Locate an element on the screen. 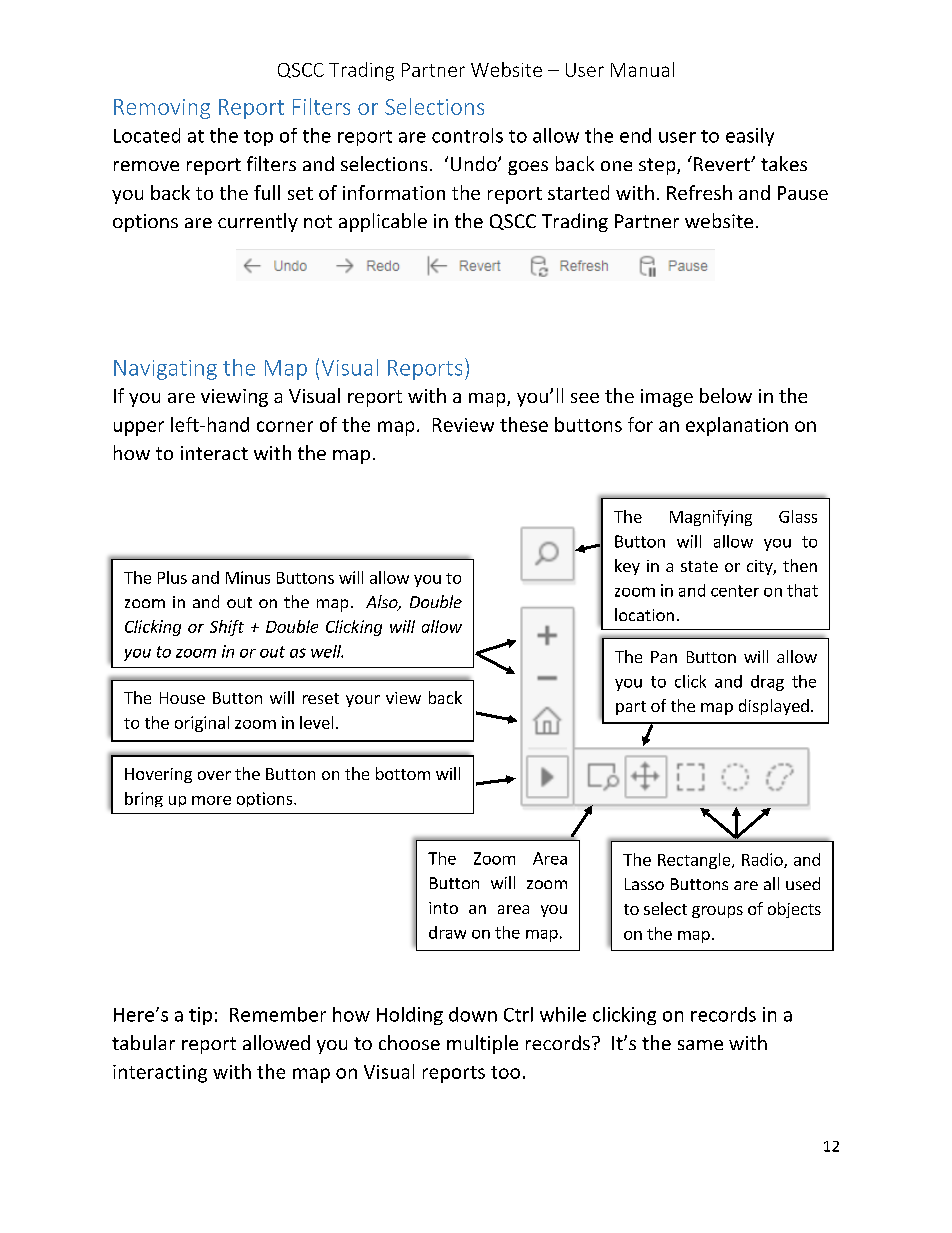 Image resolution: width=952 pixels, height=1233 pixels. easily is located at coordinates (750, 137).
